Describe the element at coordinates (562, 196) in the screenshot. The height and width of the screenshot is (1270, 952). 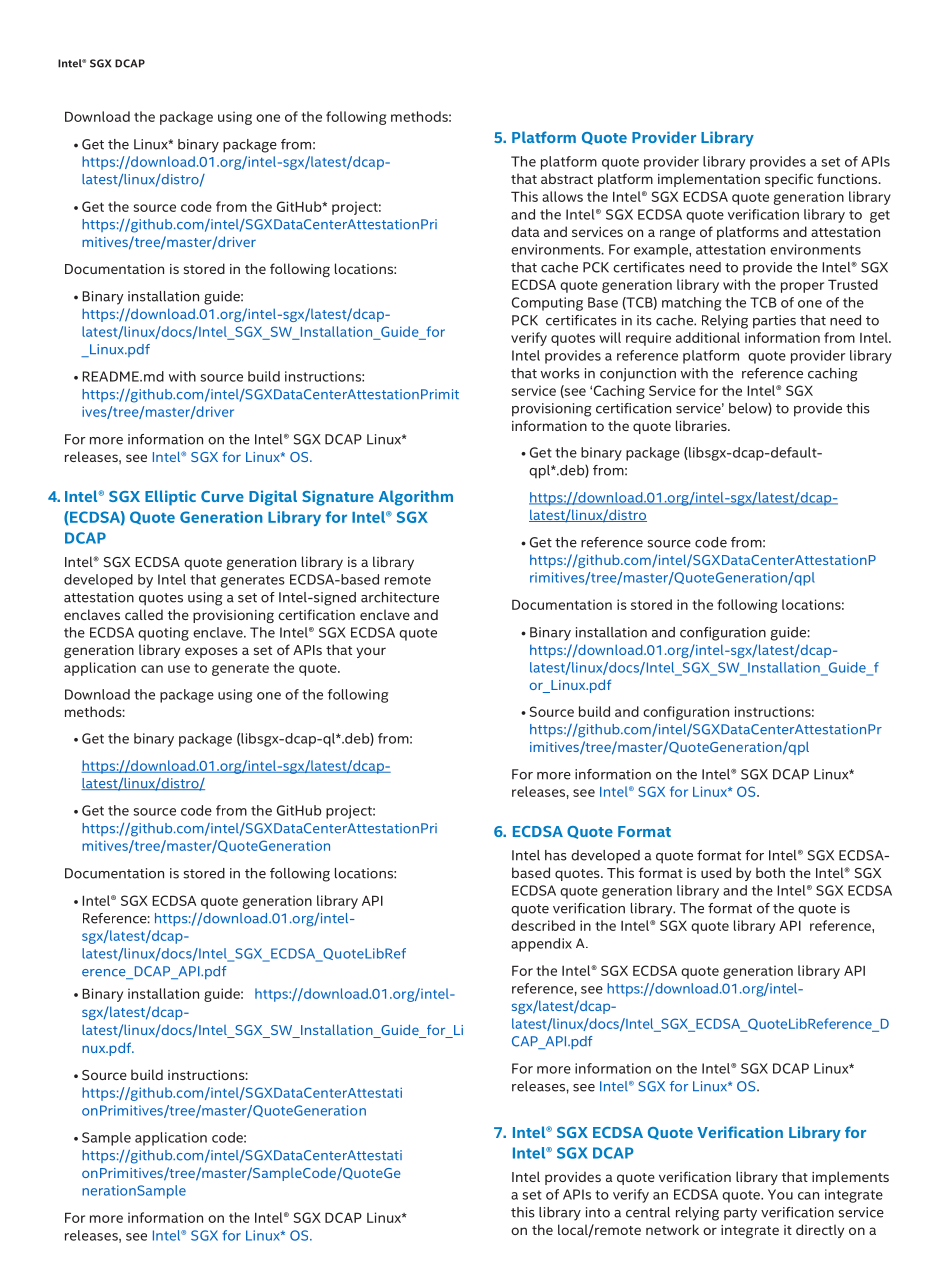
I see `allows` at that location.
